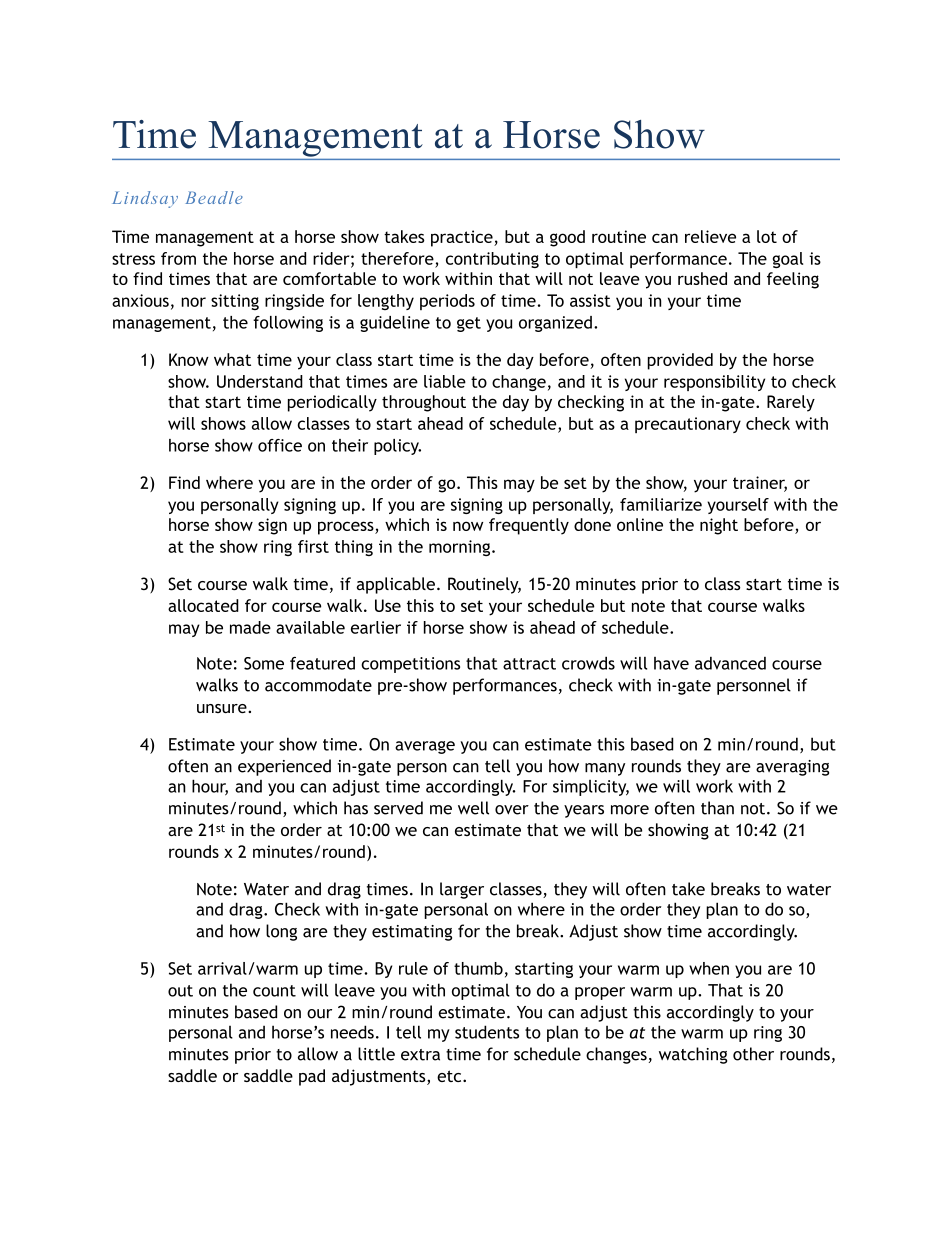 Image resolution: width=952 pixels, height=1233 pixels. What do you see at coordinates (214, 197) in the screenshot?
I see `Beadle` at bounding box center [214, 197].
